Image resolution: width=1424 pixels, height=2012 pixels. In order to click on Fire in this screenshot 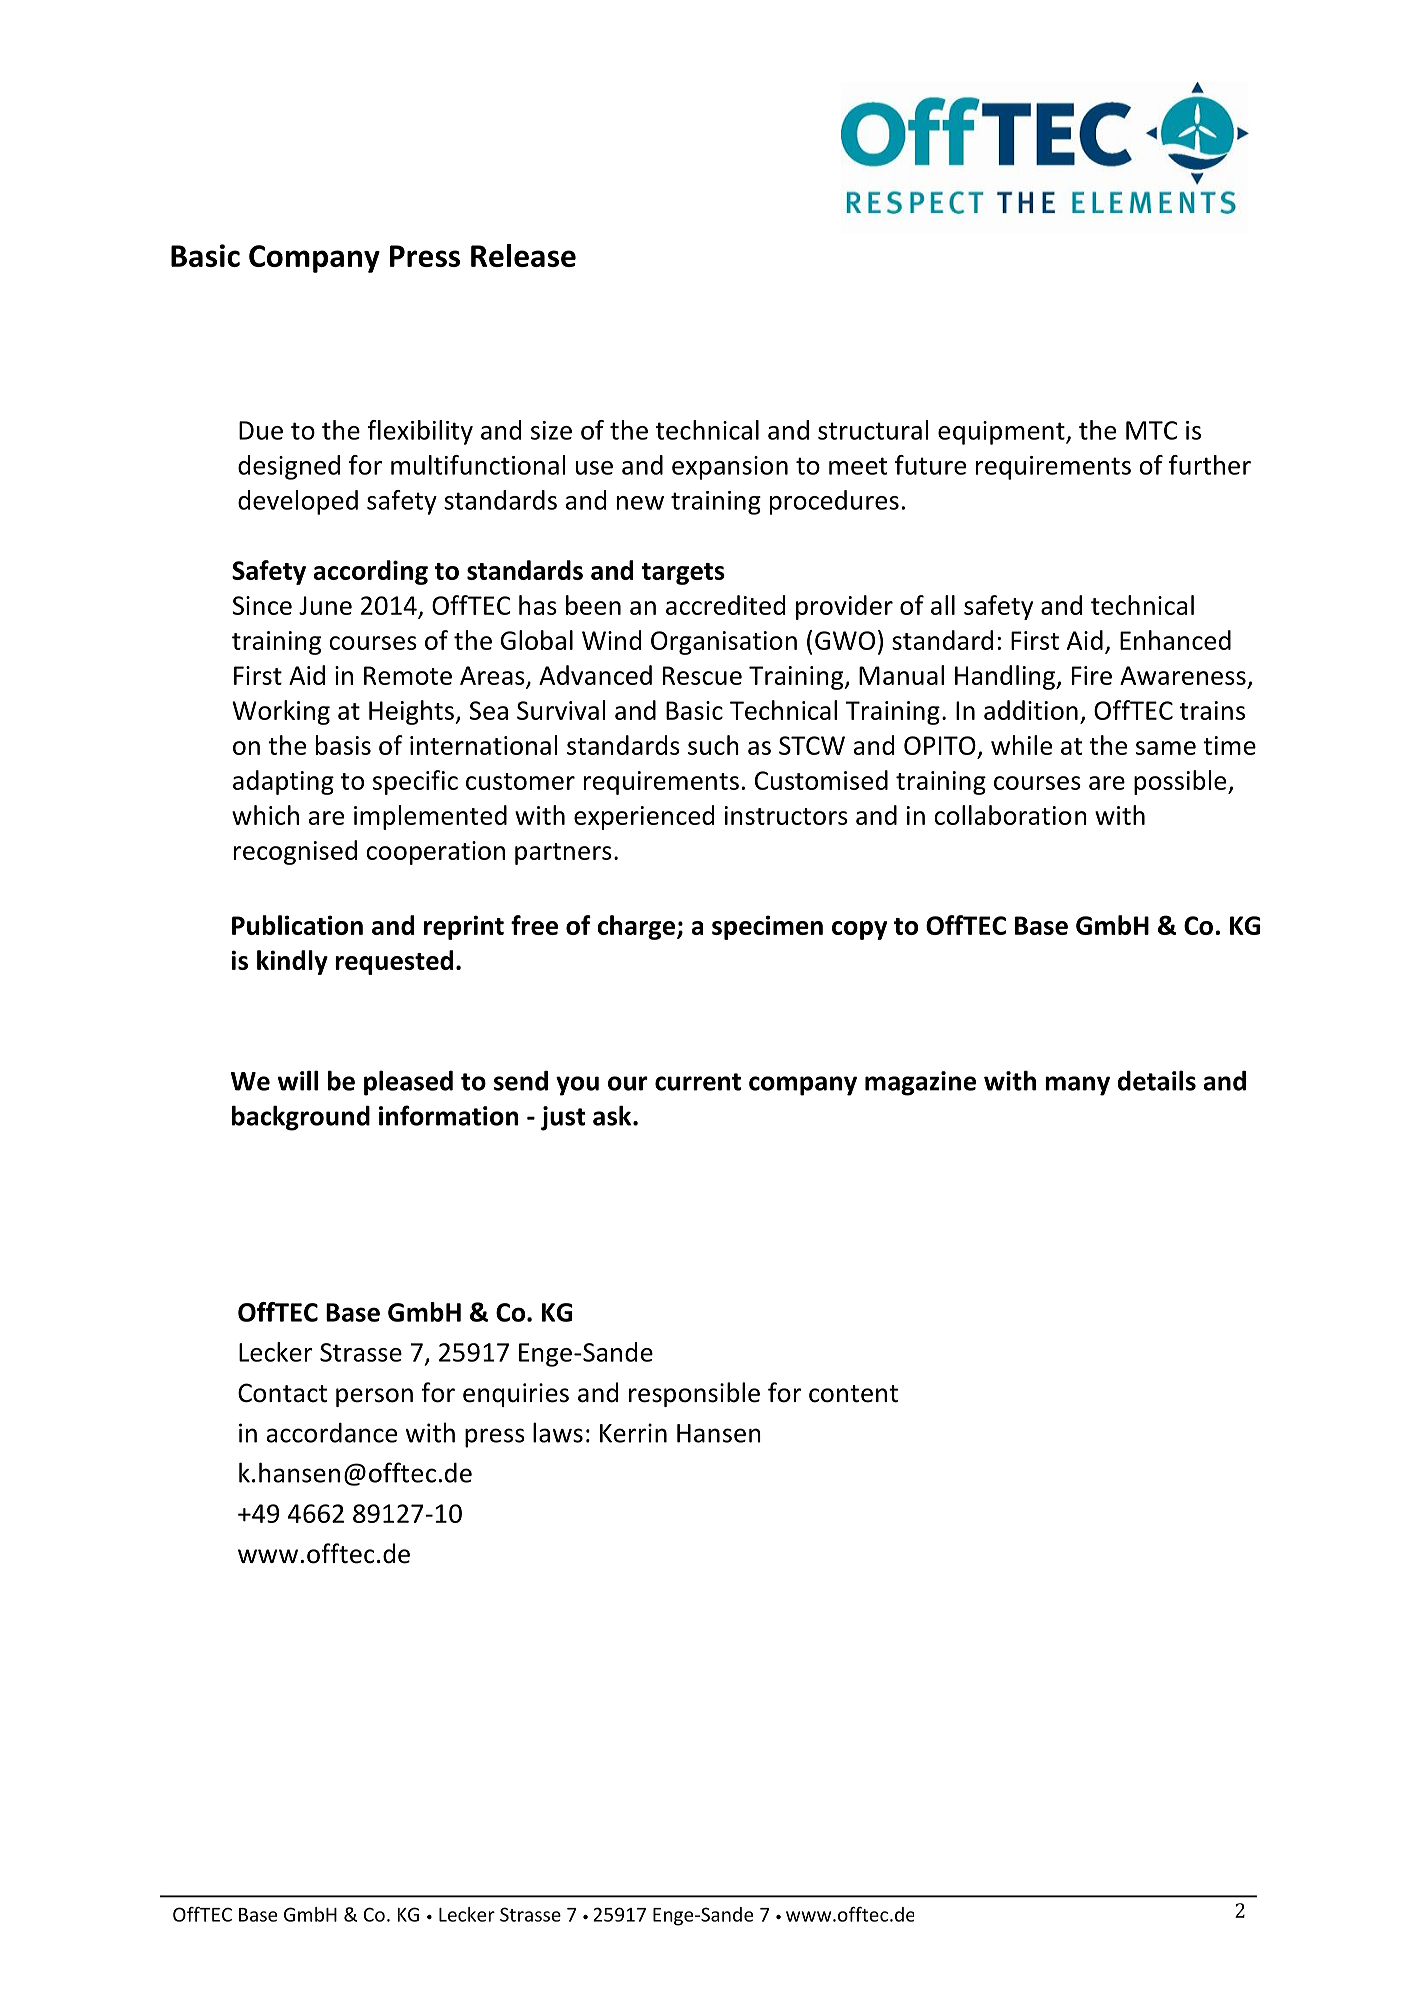, I will do `click(1092, 675)`.
